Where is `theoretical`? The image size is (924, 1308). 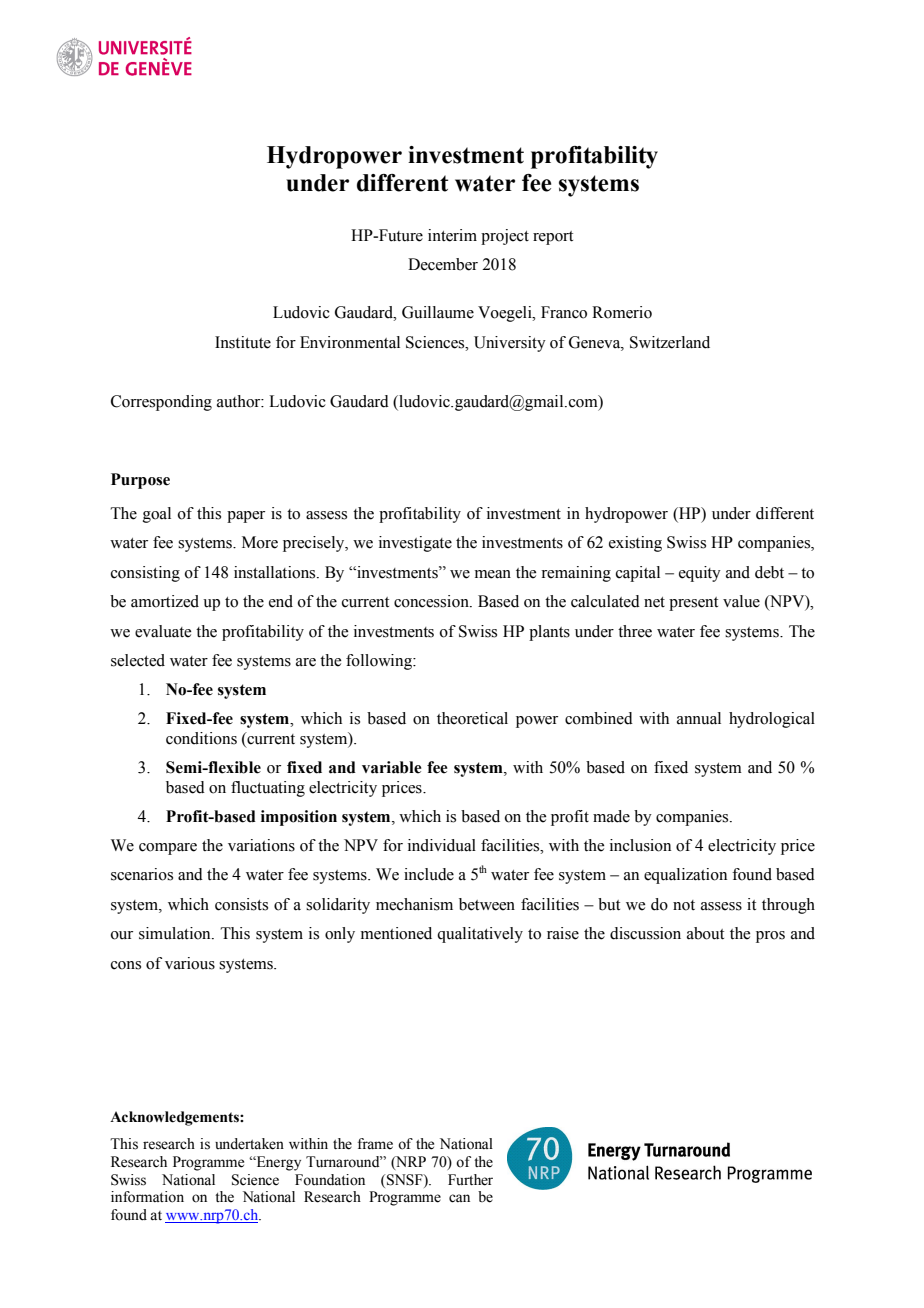
theoretical is located at coordinates (472, 718).
